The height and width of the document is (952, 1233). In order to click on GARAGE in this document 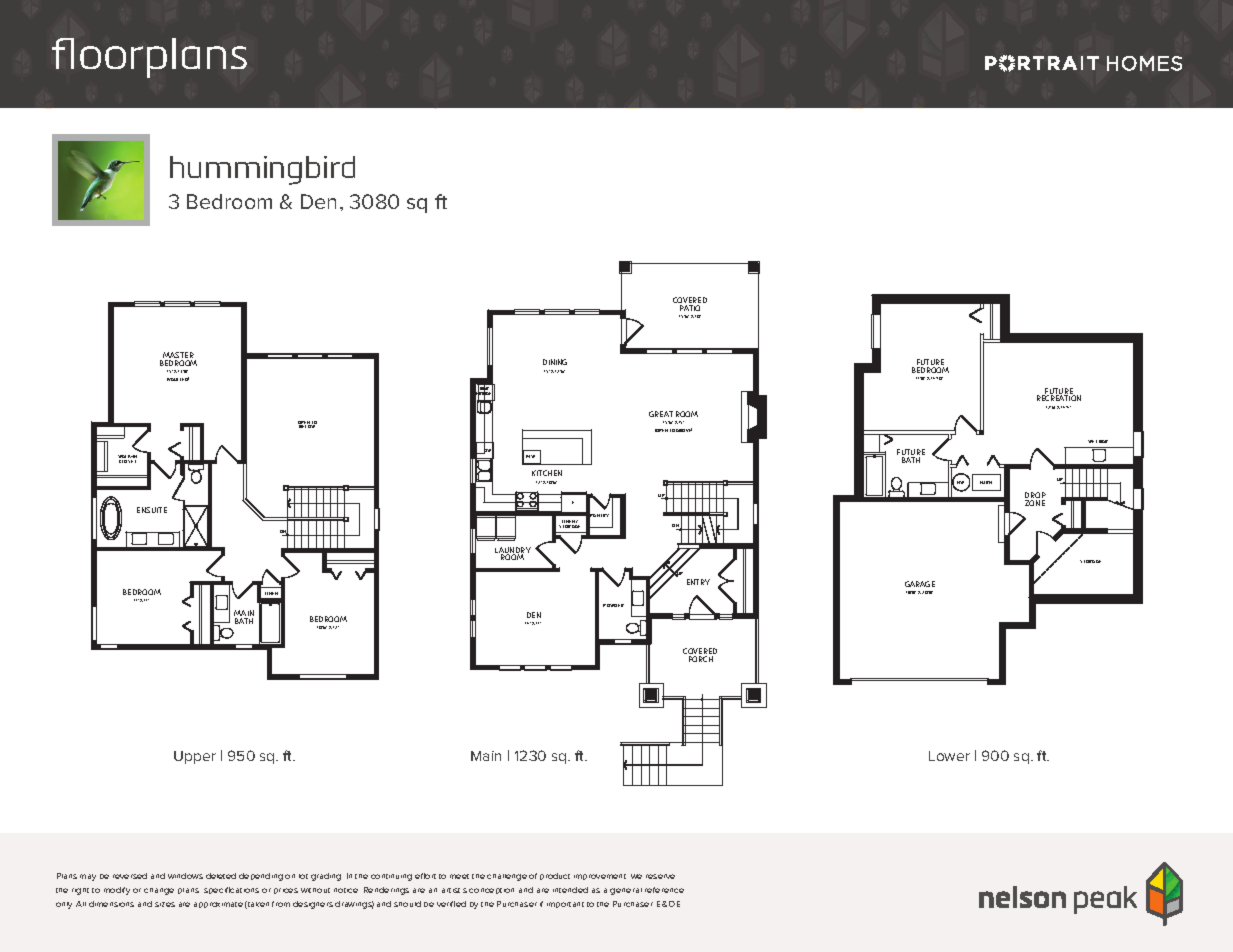, I will do `click(920, 584)`.
